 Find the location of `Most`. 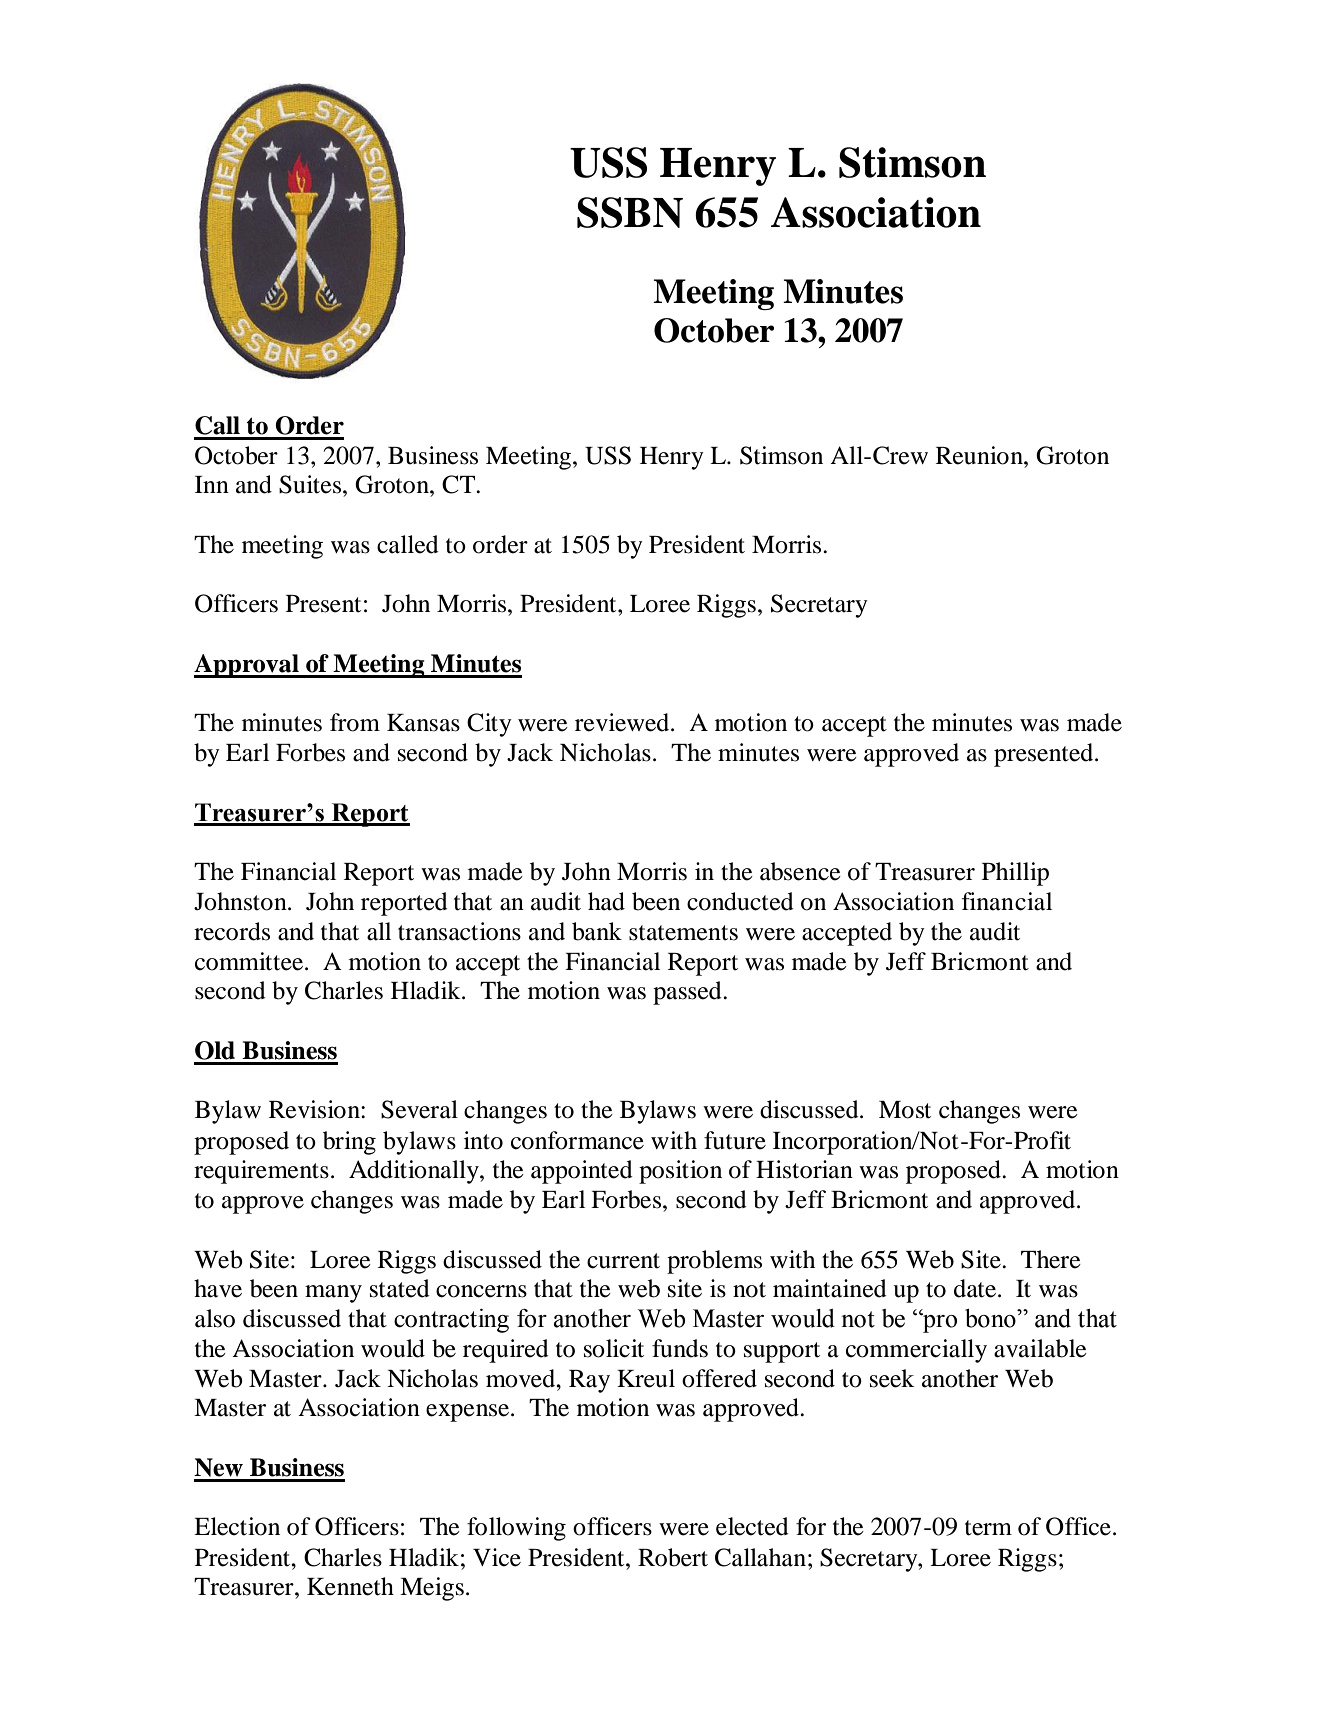

Most is located at coordinates (905, 1110).
